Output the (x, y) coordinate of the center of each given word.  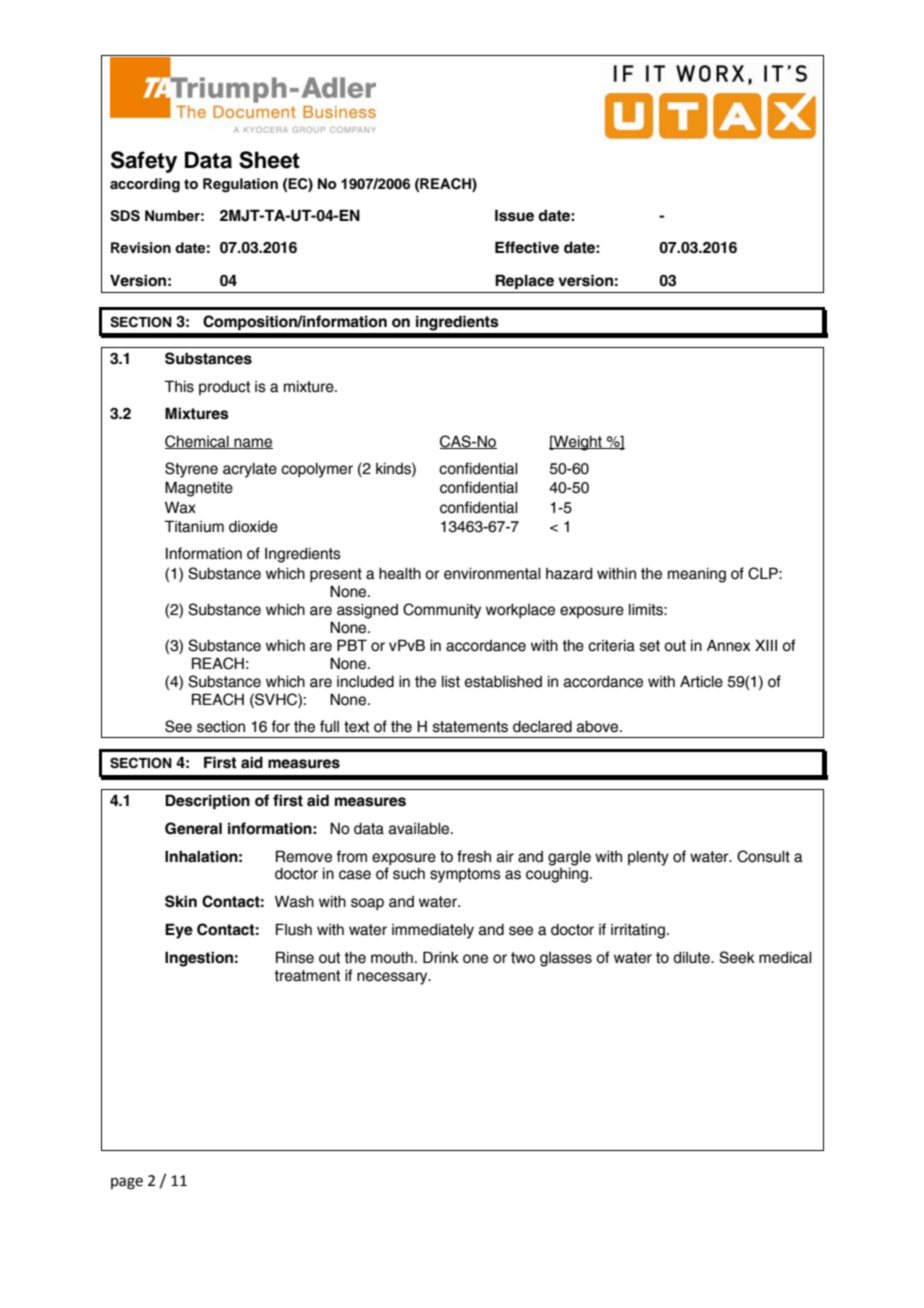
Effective (527, 247)
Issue (514, 215)
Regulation (240, 185)
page (127, 1183)
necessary (393, 978)
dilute (692, 958)
